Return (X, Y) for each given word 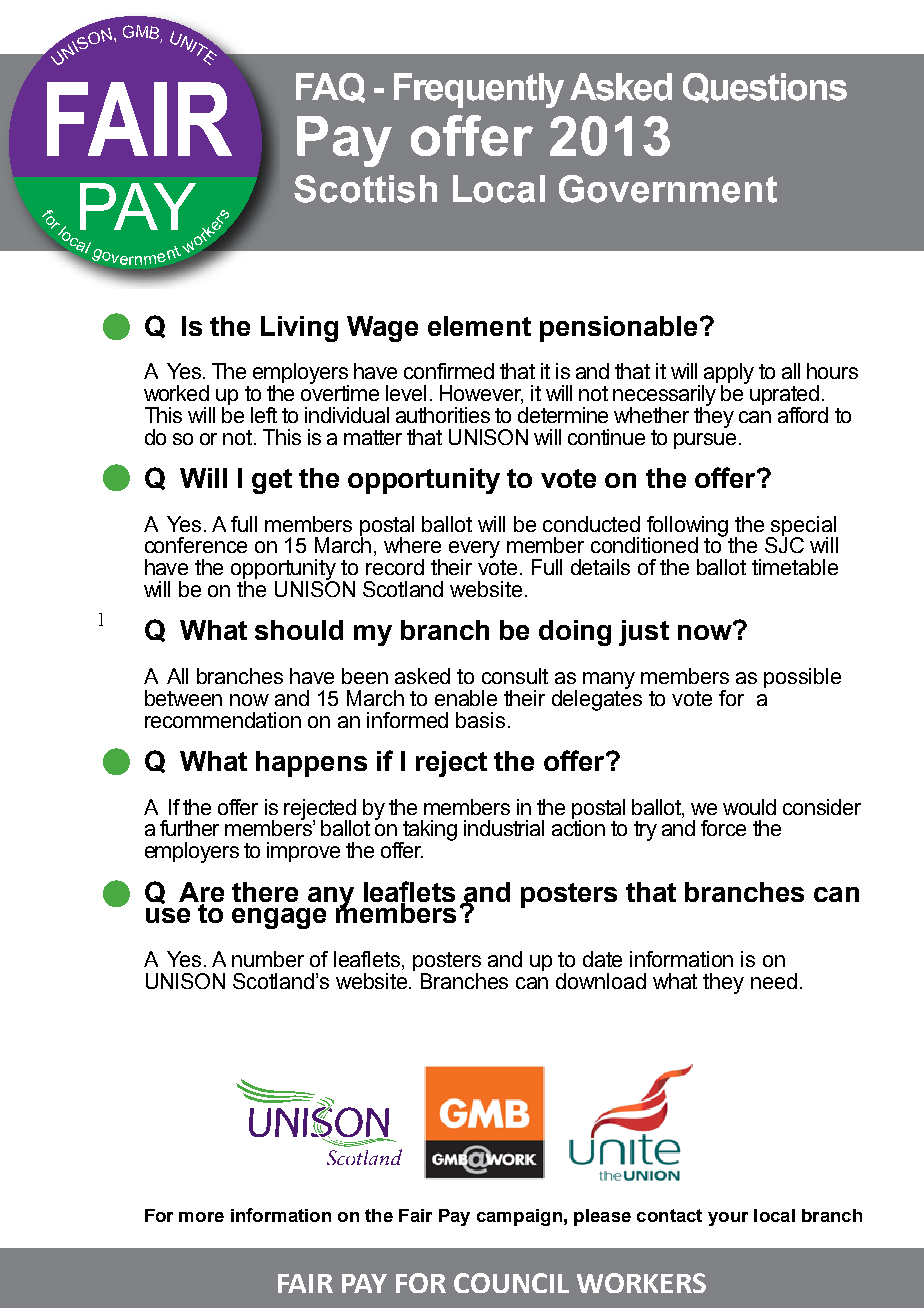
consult (515, 676)
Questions (765, 88)
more (201, 1217)
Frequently (479, 90)
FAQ (330, 88)
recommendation (223, 720)
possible (802, 678)
